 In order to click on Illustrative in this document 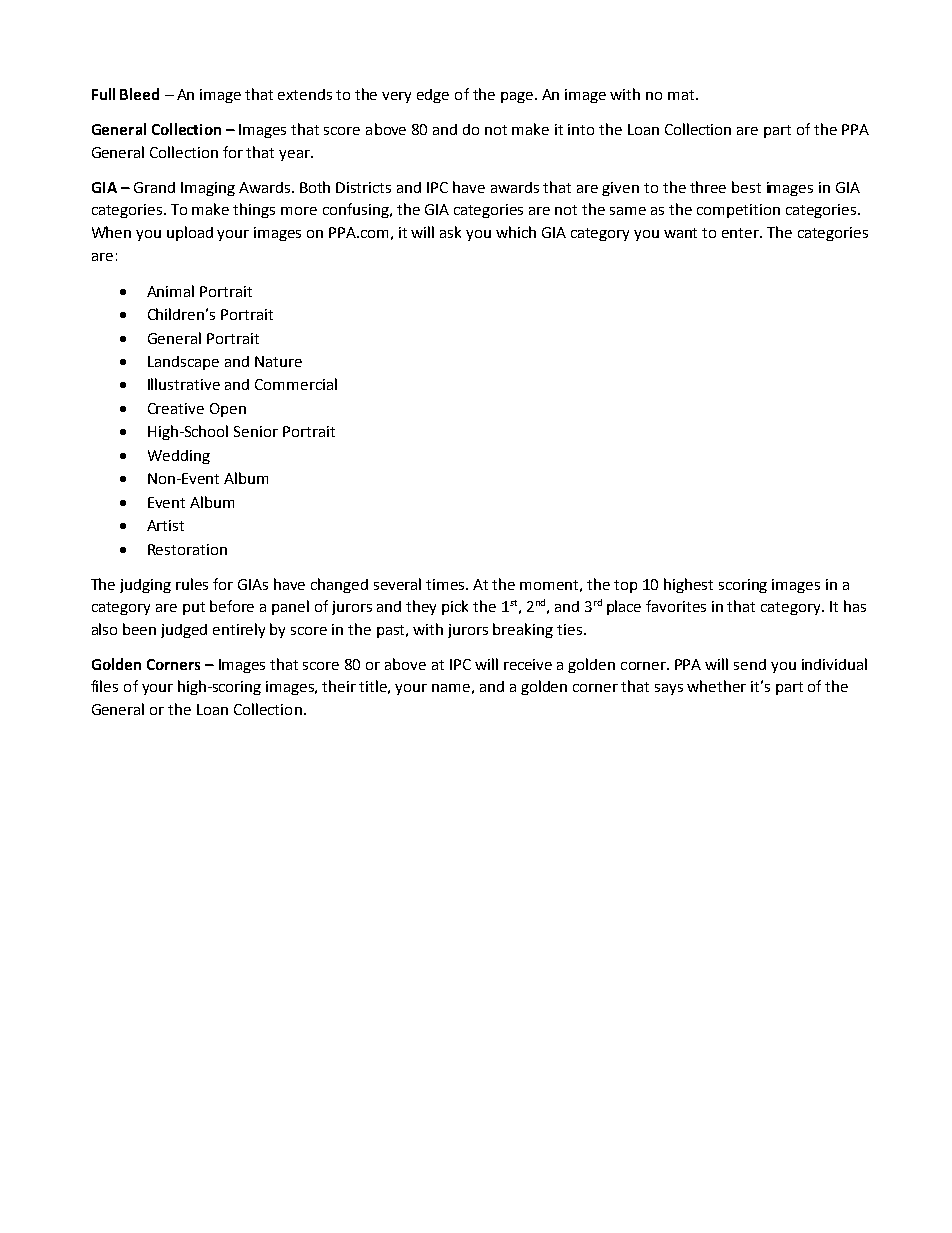, I will do `click(184, 384)`.
